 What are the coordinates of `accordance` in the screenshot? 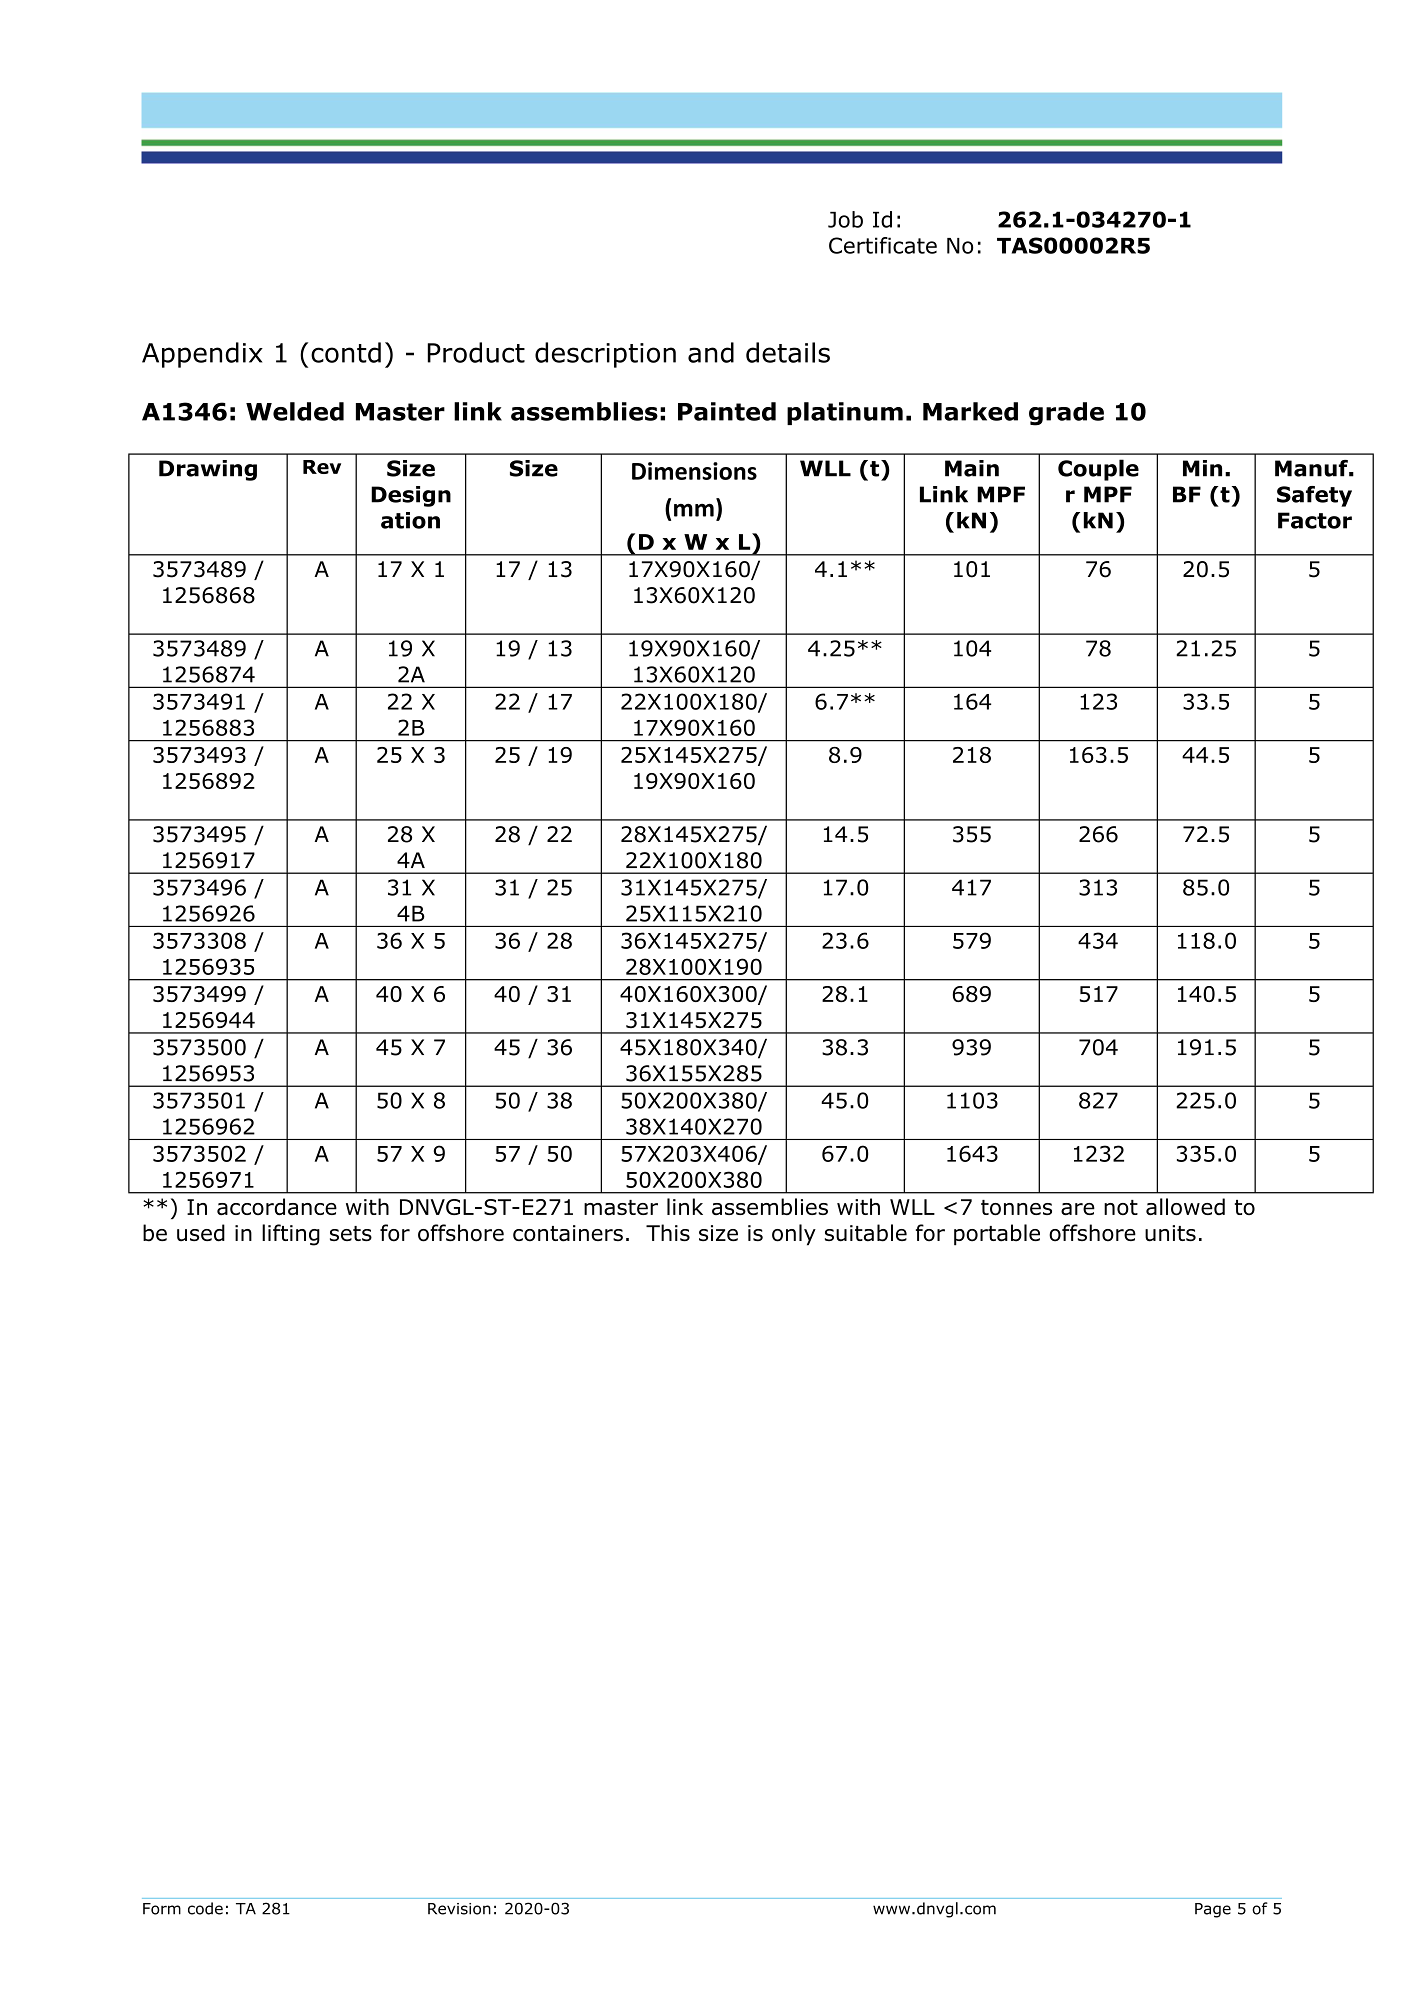 It's located at (277, 1206).
